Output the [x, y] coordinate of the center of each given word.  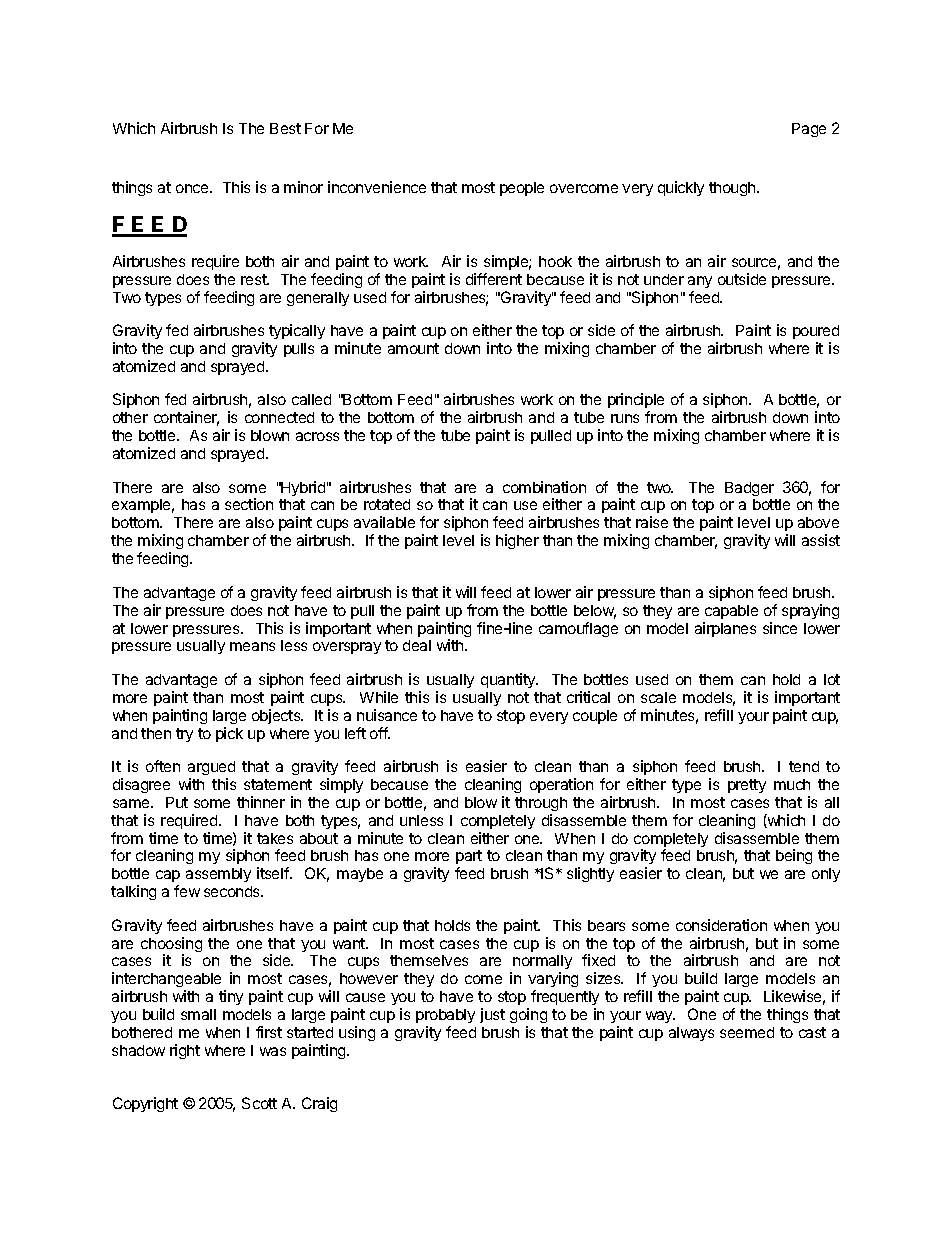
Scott [259, 1103]
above [818, 522]
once [193, 188]
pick [229, 734]
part [469, 859]
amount [413, 348]
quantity [509, 680]
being [794, 856]
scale [658, 697]
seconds [233, 891]
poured [816, 332]
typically [297, 331]
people [522, 189]
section [249, 504]
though [733, 189]
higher [517, 541]
